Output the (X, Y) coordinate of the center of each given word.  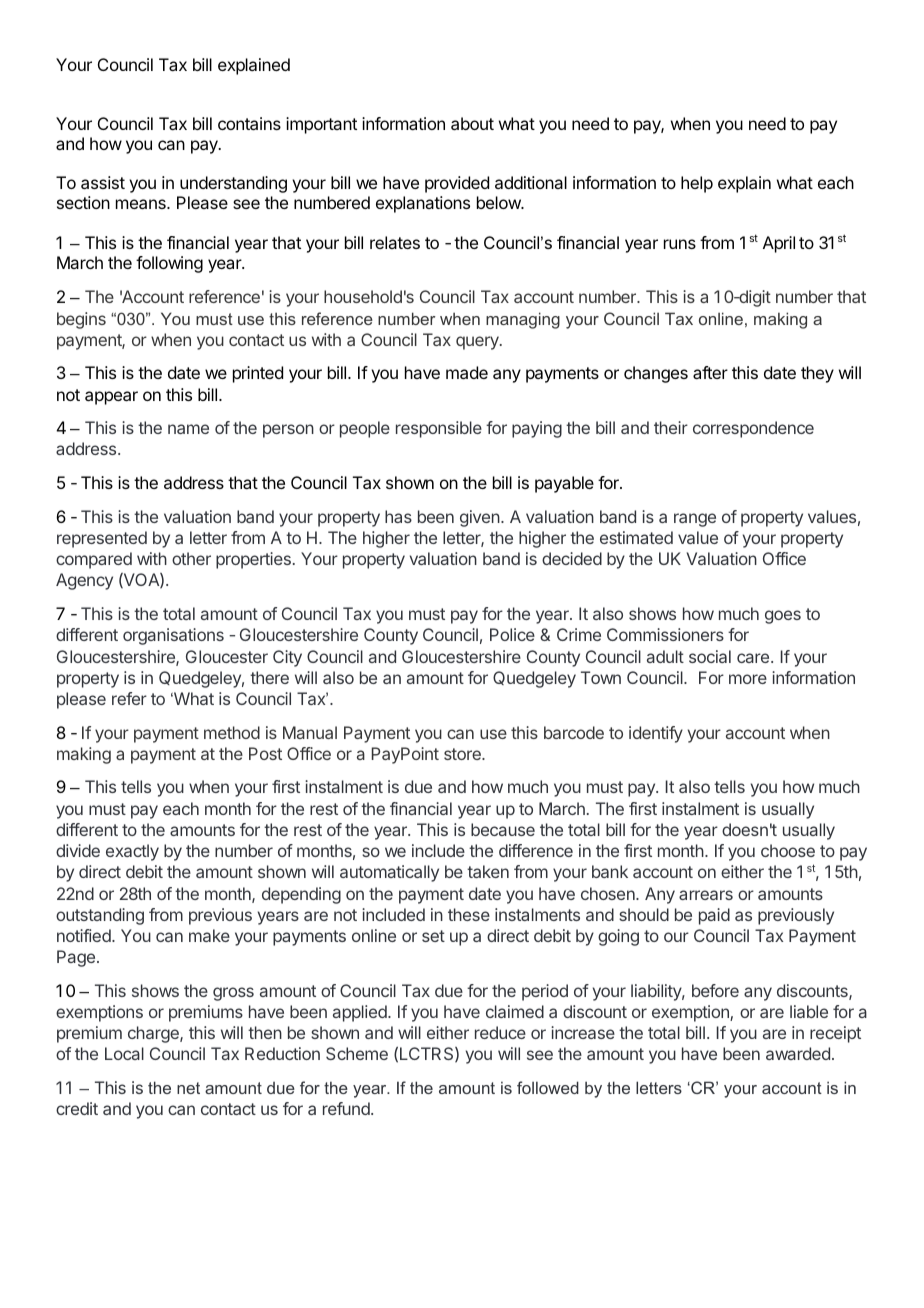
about (472, 123)
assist (103, 182)
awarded (798, 1053)
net (188, 1088)
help (697, 184)
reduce (500, 1032)
